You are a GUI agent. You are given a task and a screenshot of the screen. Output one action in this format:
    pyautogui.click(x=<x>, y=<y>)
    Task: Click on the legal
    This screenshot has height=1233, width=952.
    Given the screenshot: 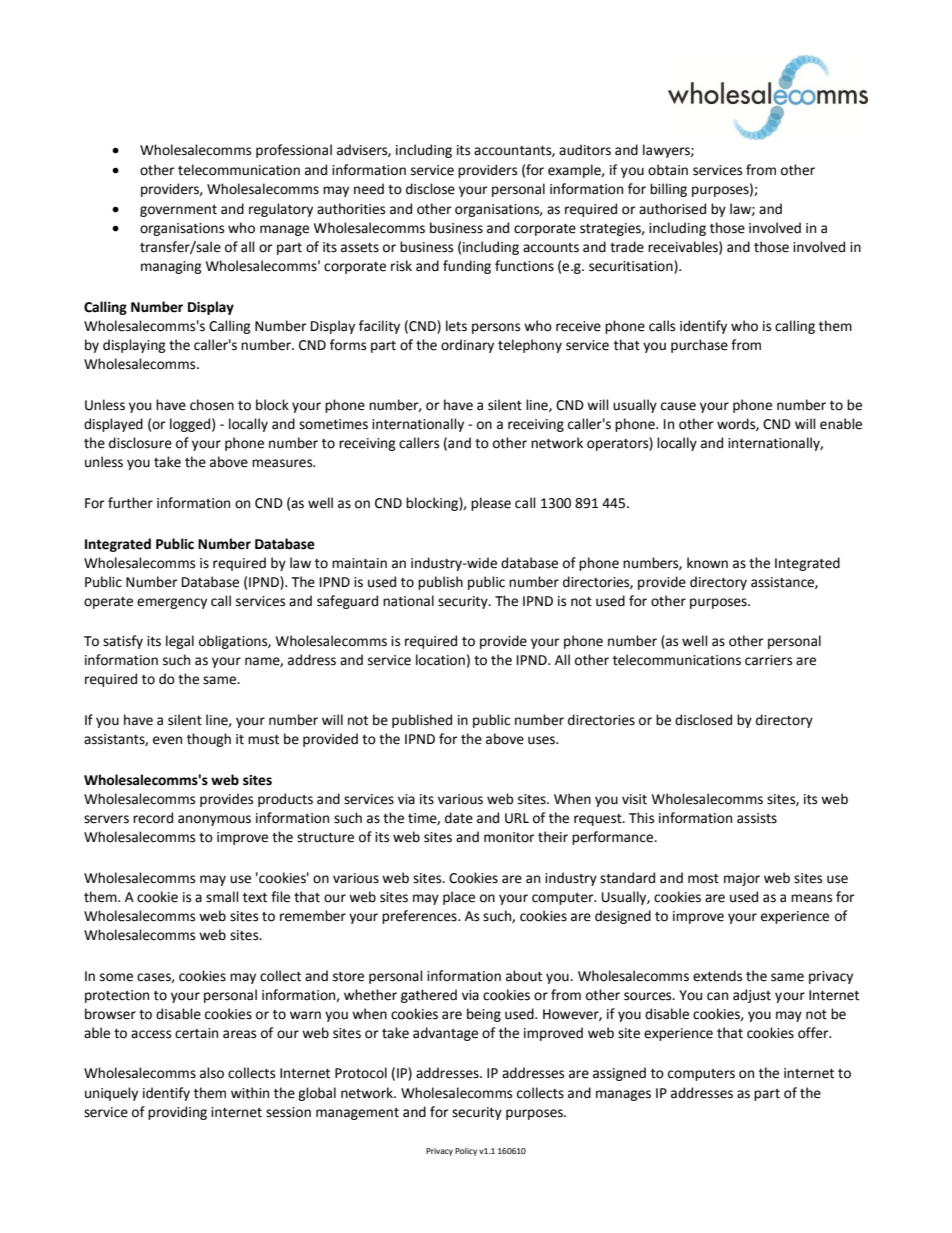 What is the action you would take?
    pyautogui.click(x=180, y=642)
